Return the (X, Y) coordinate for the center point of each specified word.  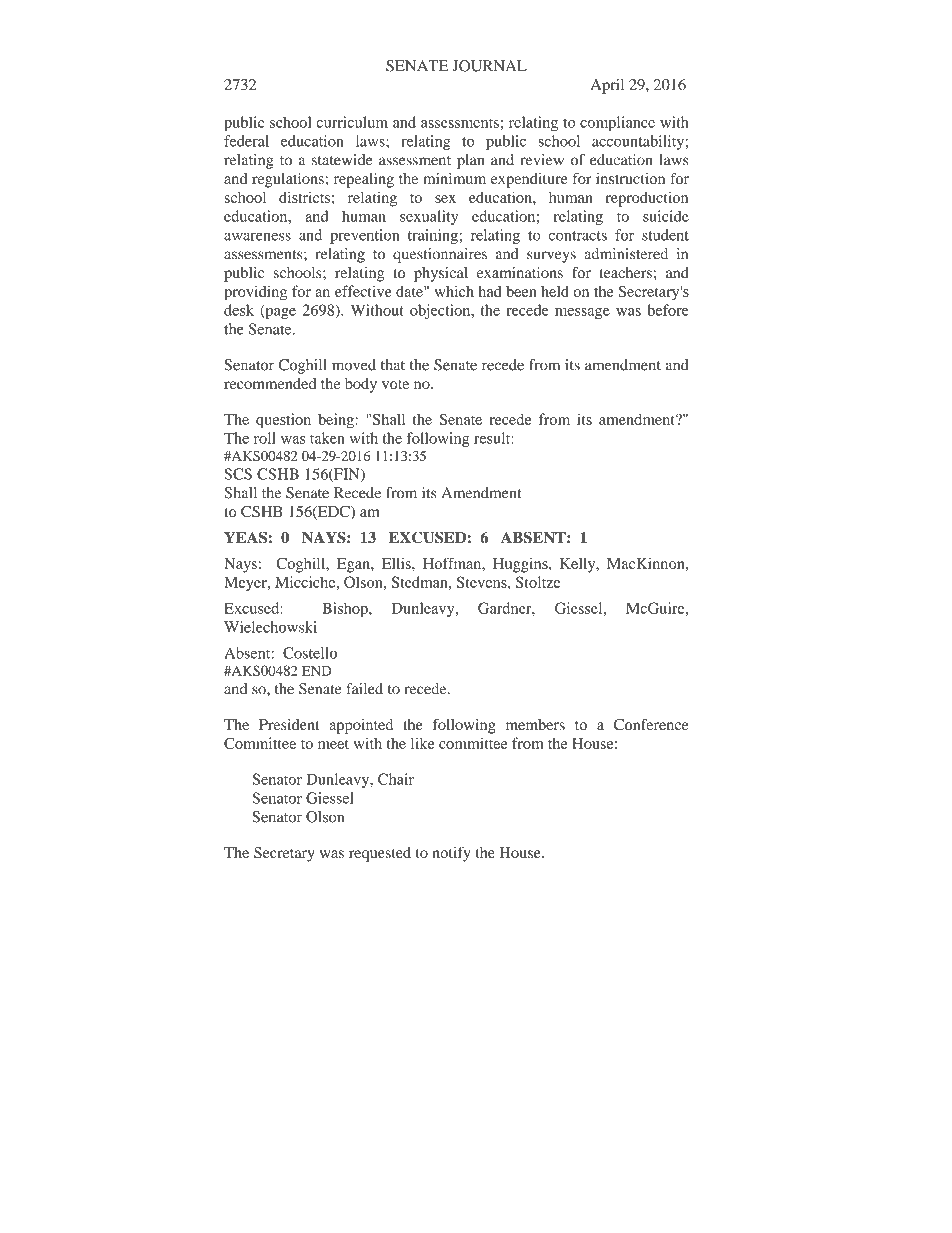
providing (255, 293)
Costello (310, 653)
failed (365, 689)
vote (395, 384)
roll (265, 438)
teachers (625, 272)
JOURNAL (489, 66)
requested (380, 854)
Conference (651, 725)
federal (246, 141)
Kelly (579, 565)
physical (441, 274)
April (607, 86)
